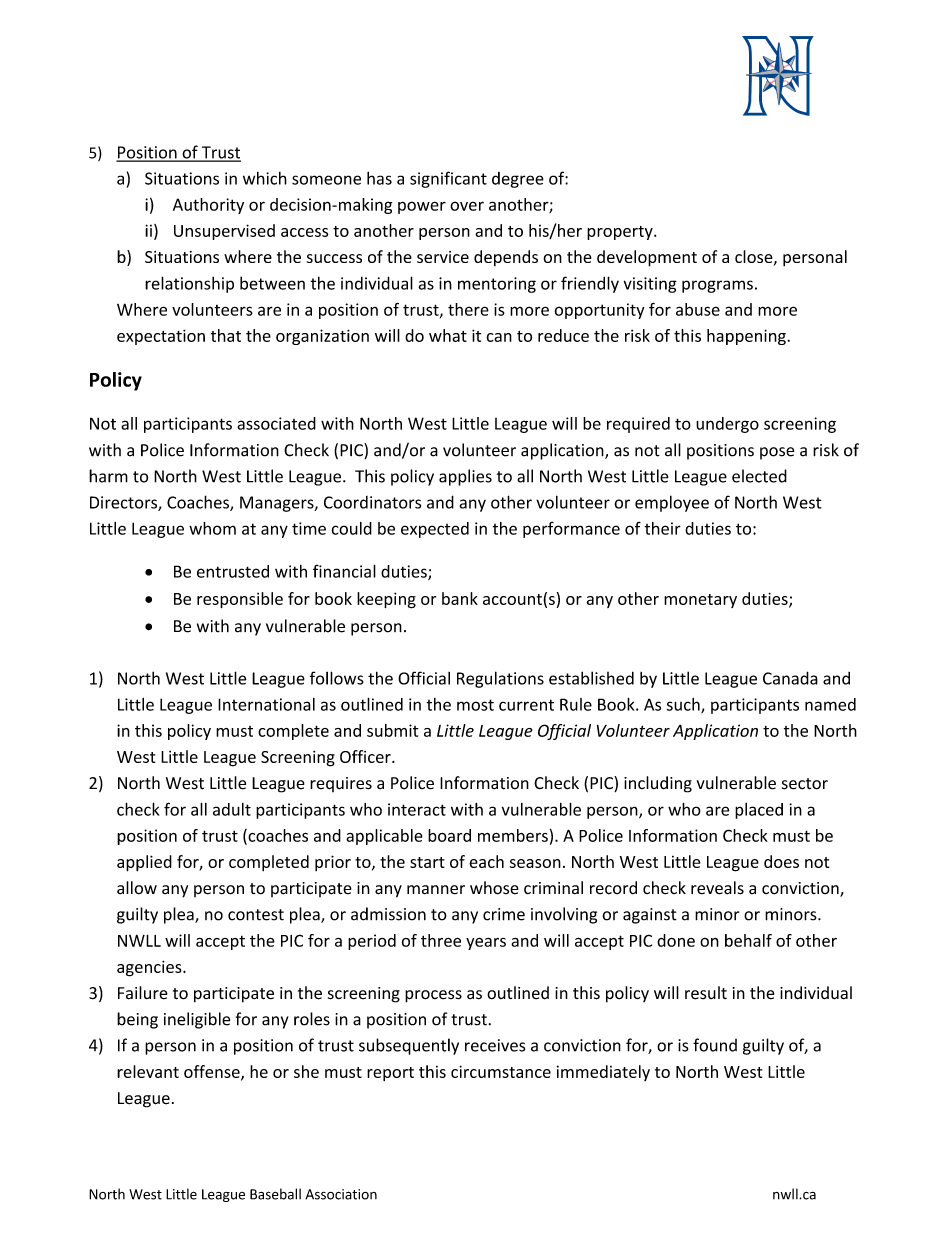 The height and width of the document is (1233, 952). I want to click on circumstance, so click(501, 1071).
